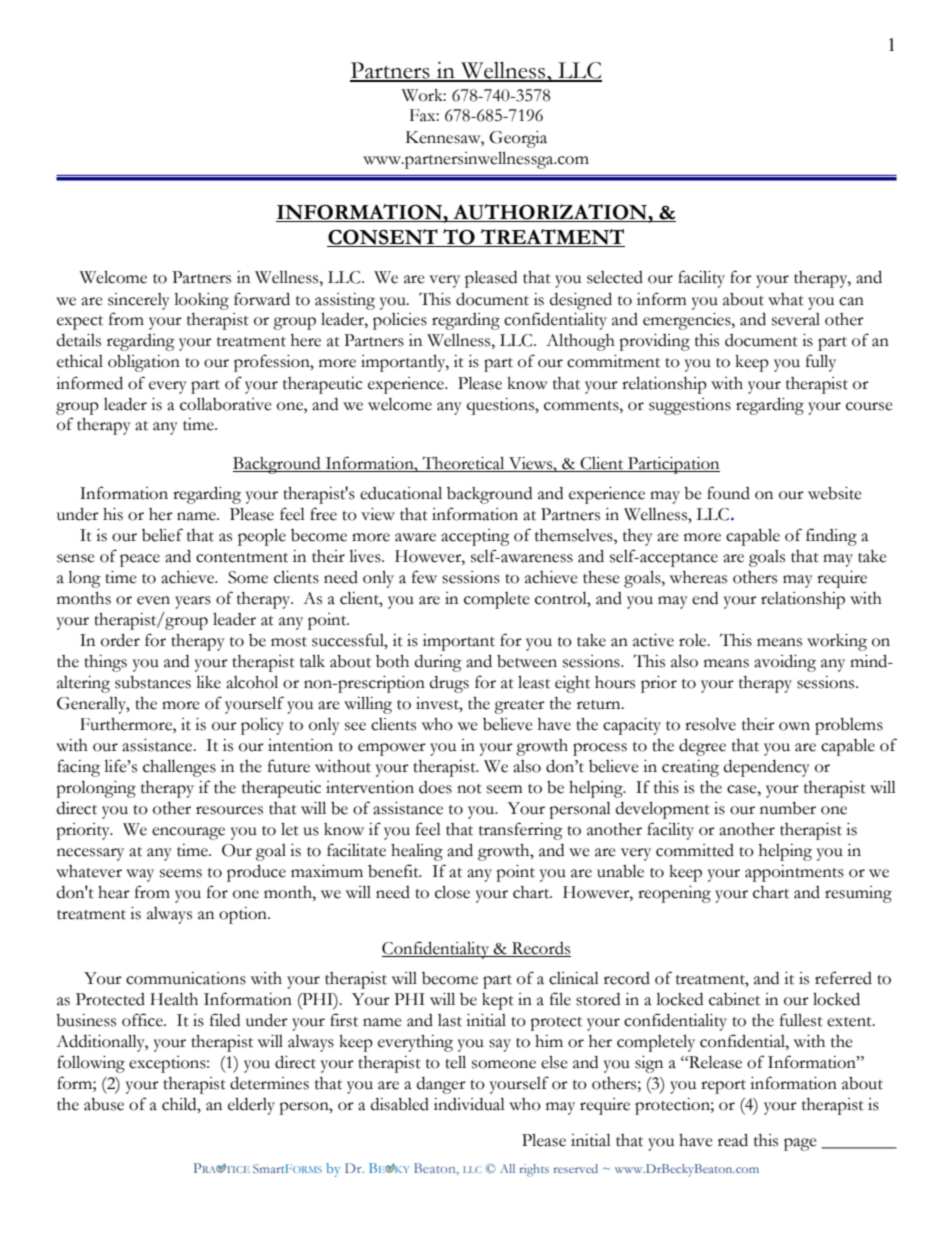 The image size is (952, 1233). I want to click on abuse, so click(104, 1104).
